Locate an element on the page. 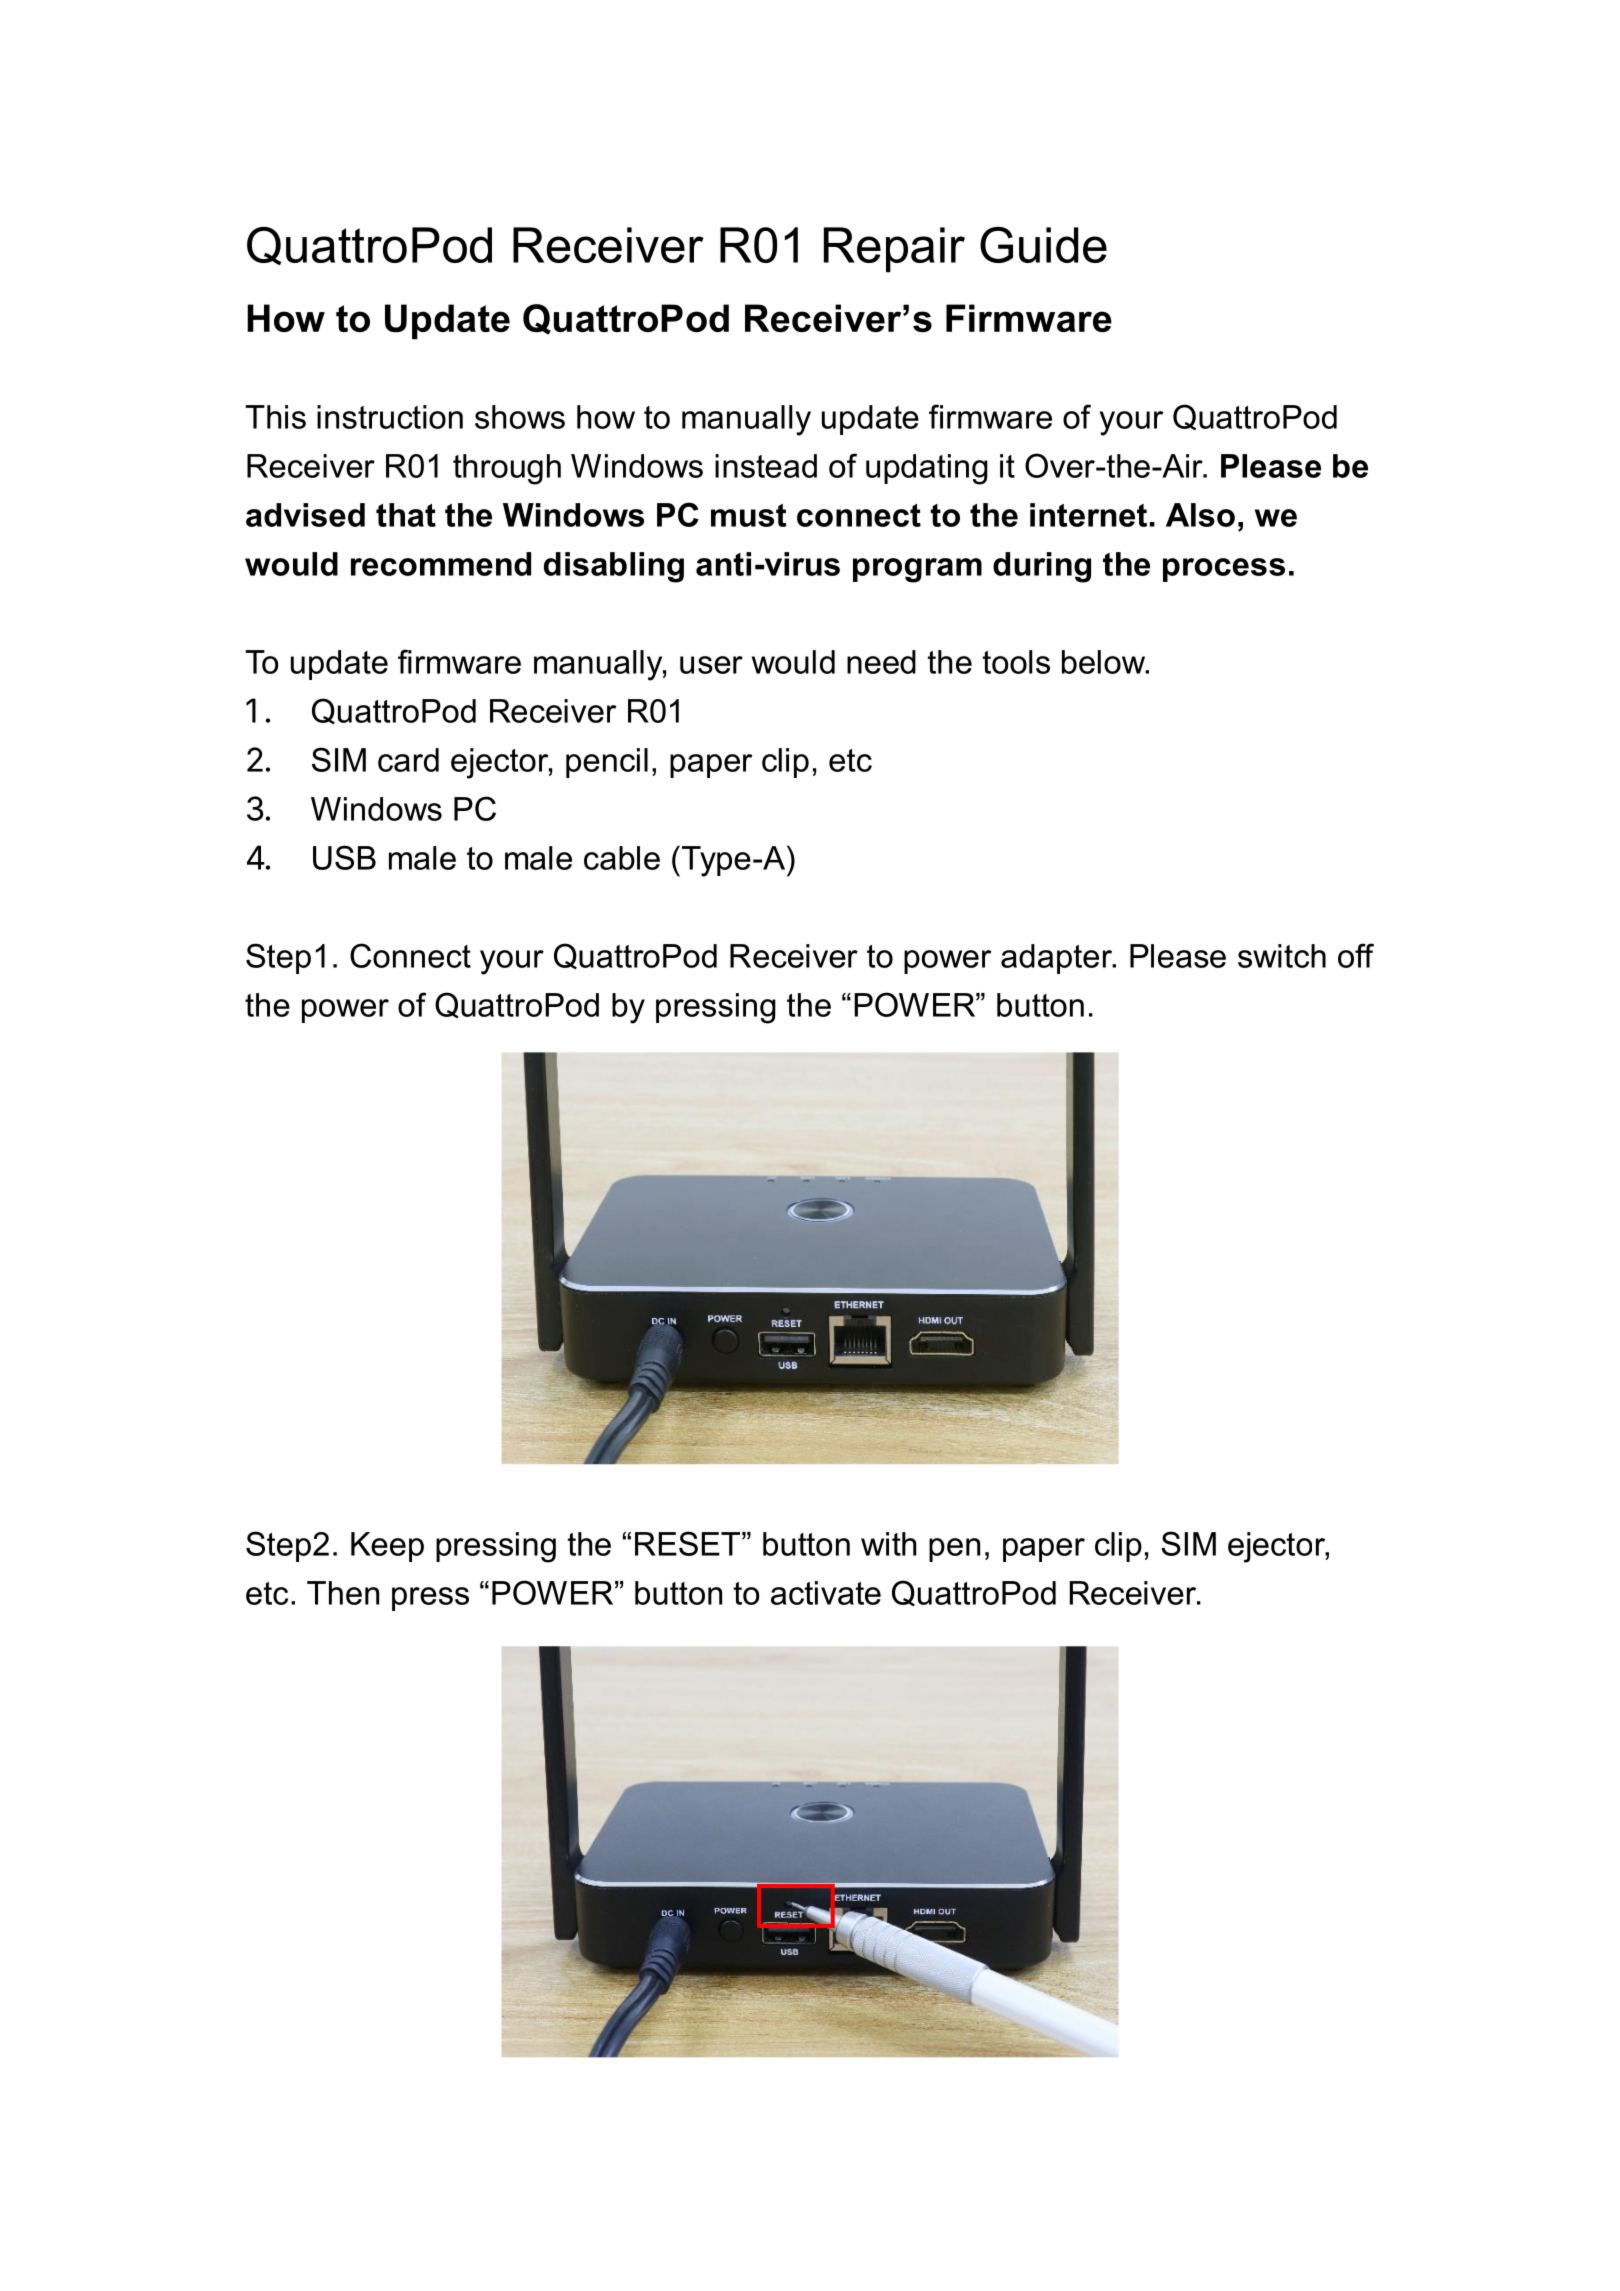 The image size is (1620, 2291). Repair is located at coordinates (894, 250).
